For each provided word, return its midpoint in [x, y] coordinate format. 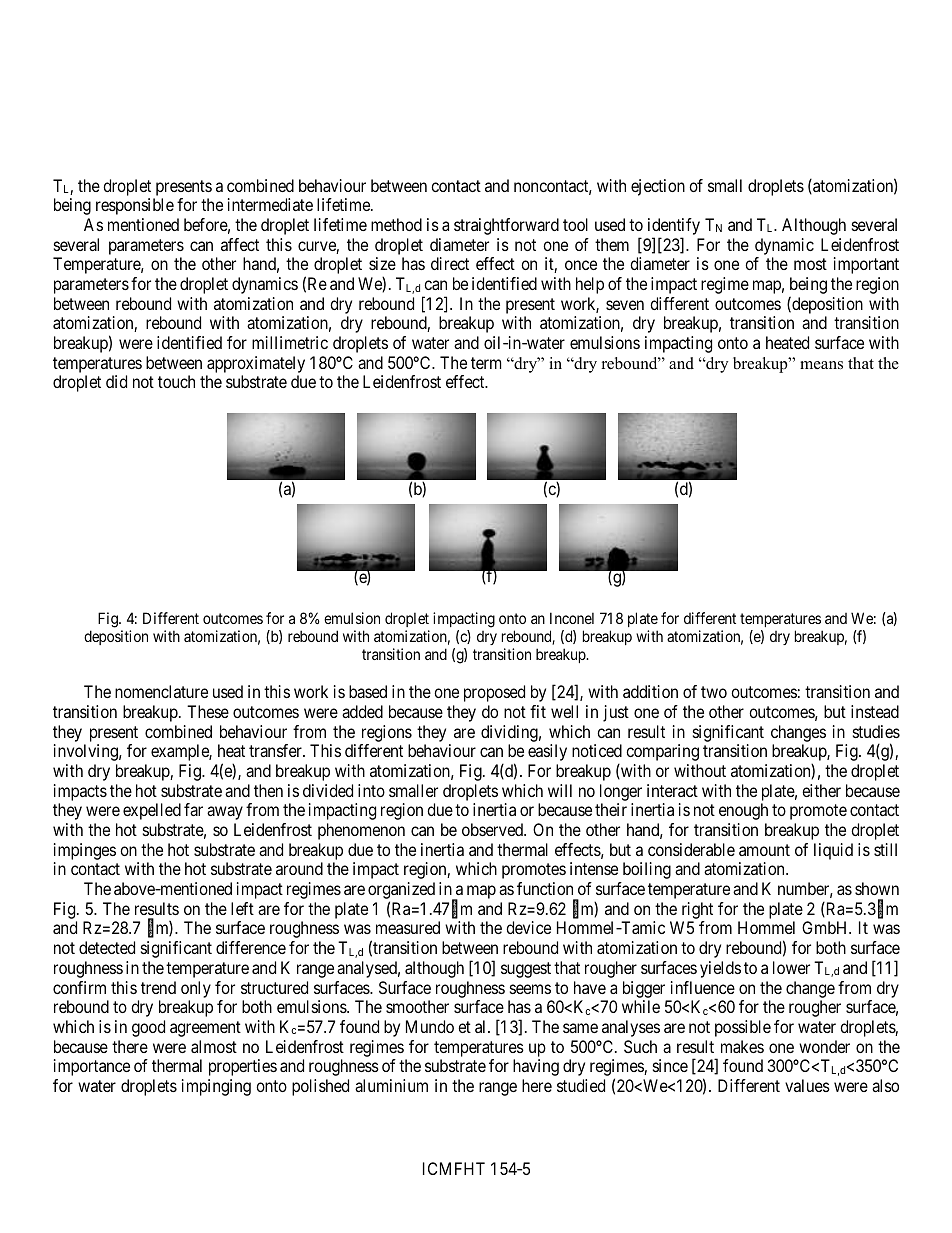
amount [764, 850]
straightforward [506, 226]
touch [176, 381]
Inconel [572, 618]
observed [494, 829]
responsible [135, 206]
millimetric [290, 342]
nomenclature [161, 691]
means [821, 365]
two [714, 692]
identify [674, 228]
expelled [152, 811]
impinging [216, 1087]
